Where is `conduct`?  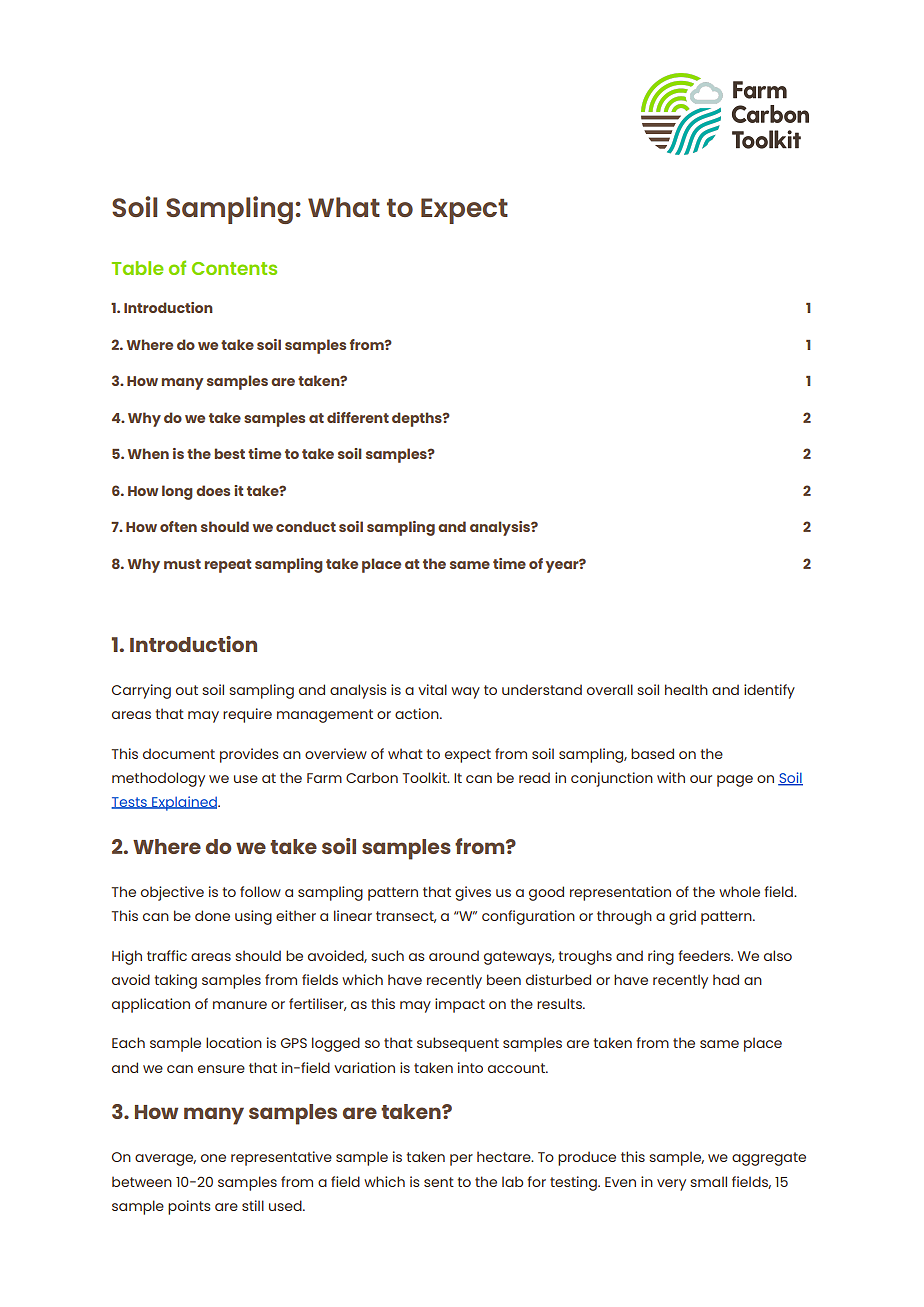 conduct is located at coordinates (306, 526).
